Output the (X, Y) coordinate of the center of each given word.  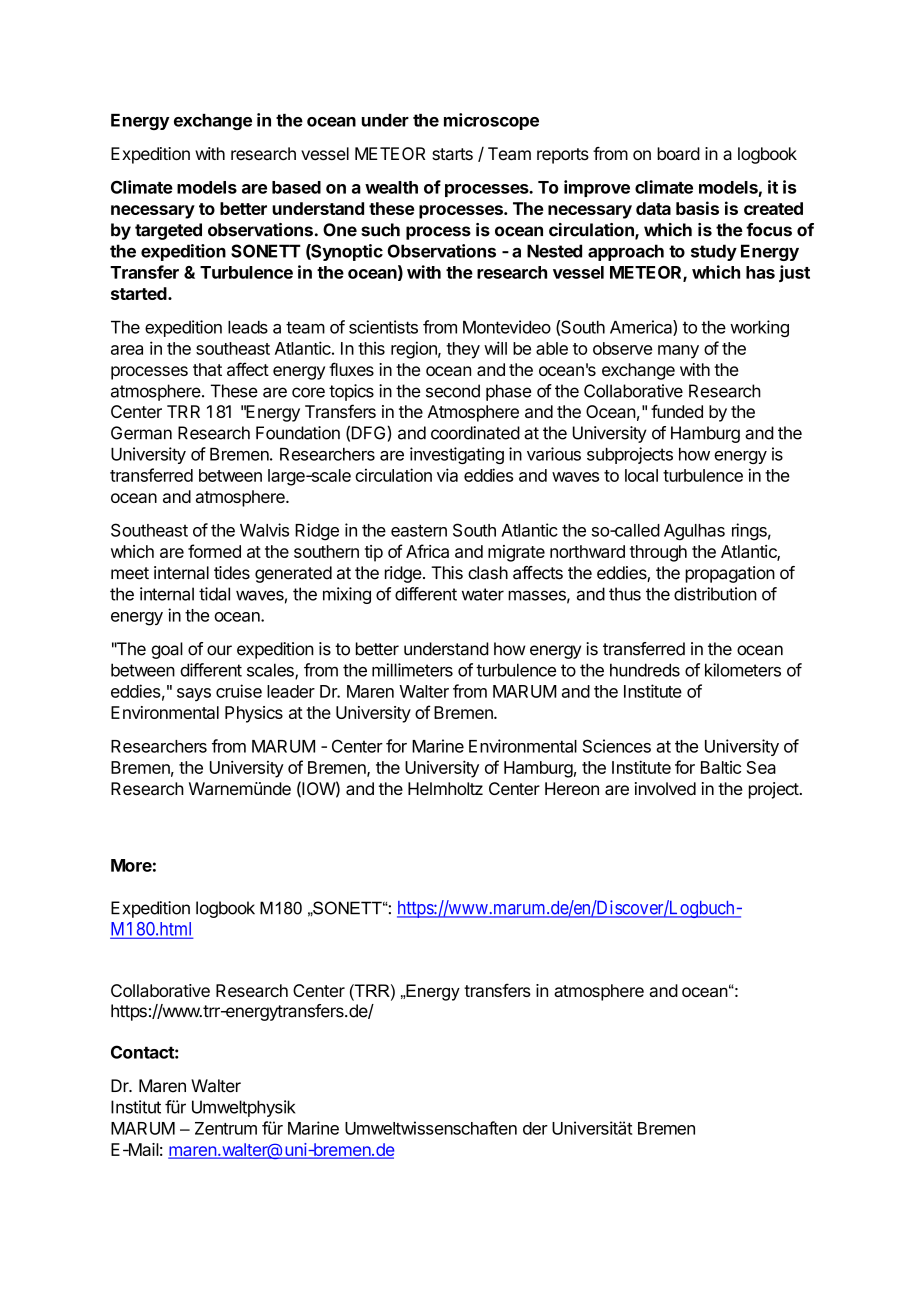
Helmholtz (445, 788)
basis (697, 208)
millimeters (412, 670)
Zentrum (226, 1128)
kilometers (743, 670)
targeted (168, 231)
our (219, 650)
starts (452, 154)
